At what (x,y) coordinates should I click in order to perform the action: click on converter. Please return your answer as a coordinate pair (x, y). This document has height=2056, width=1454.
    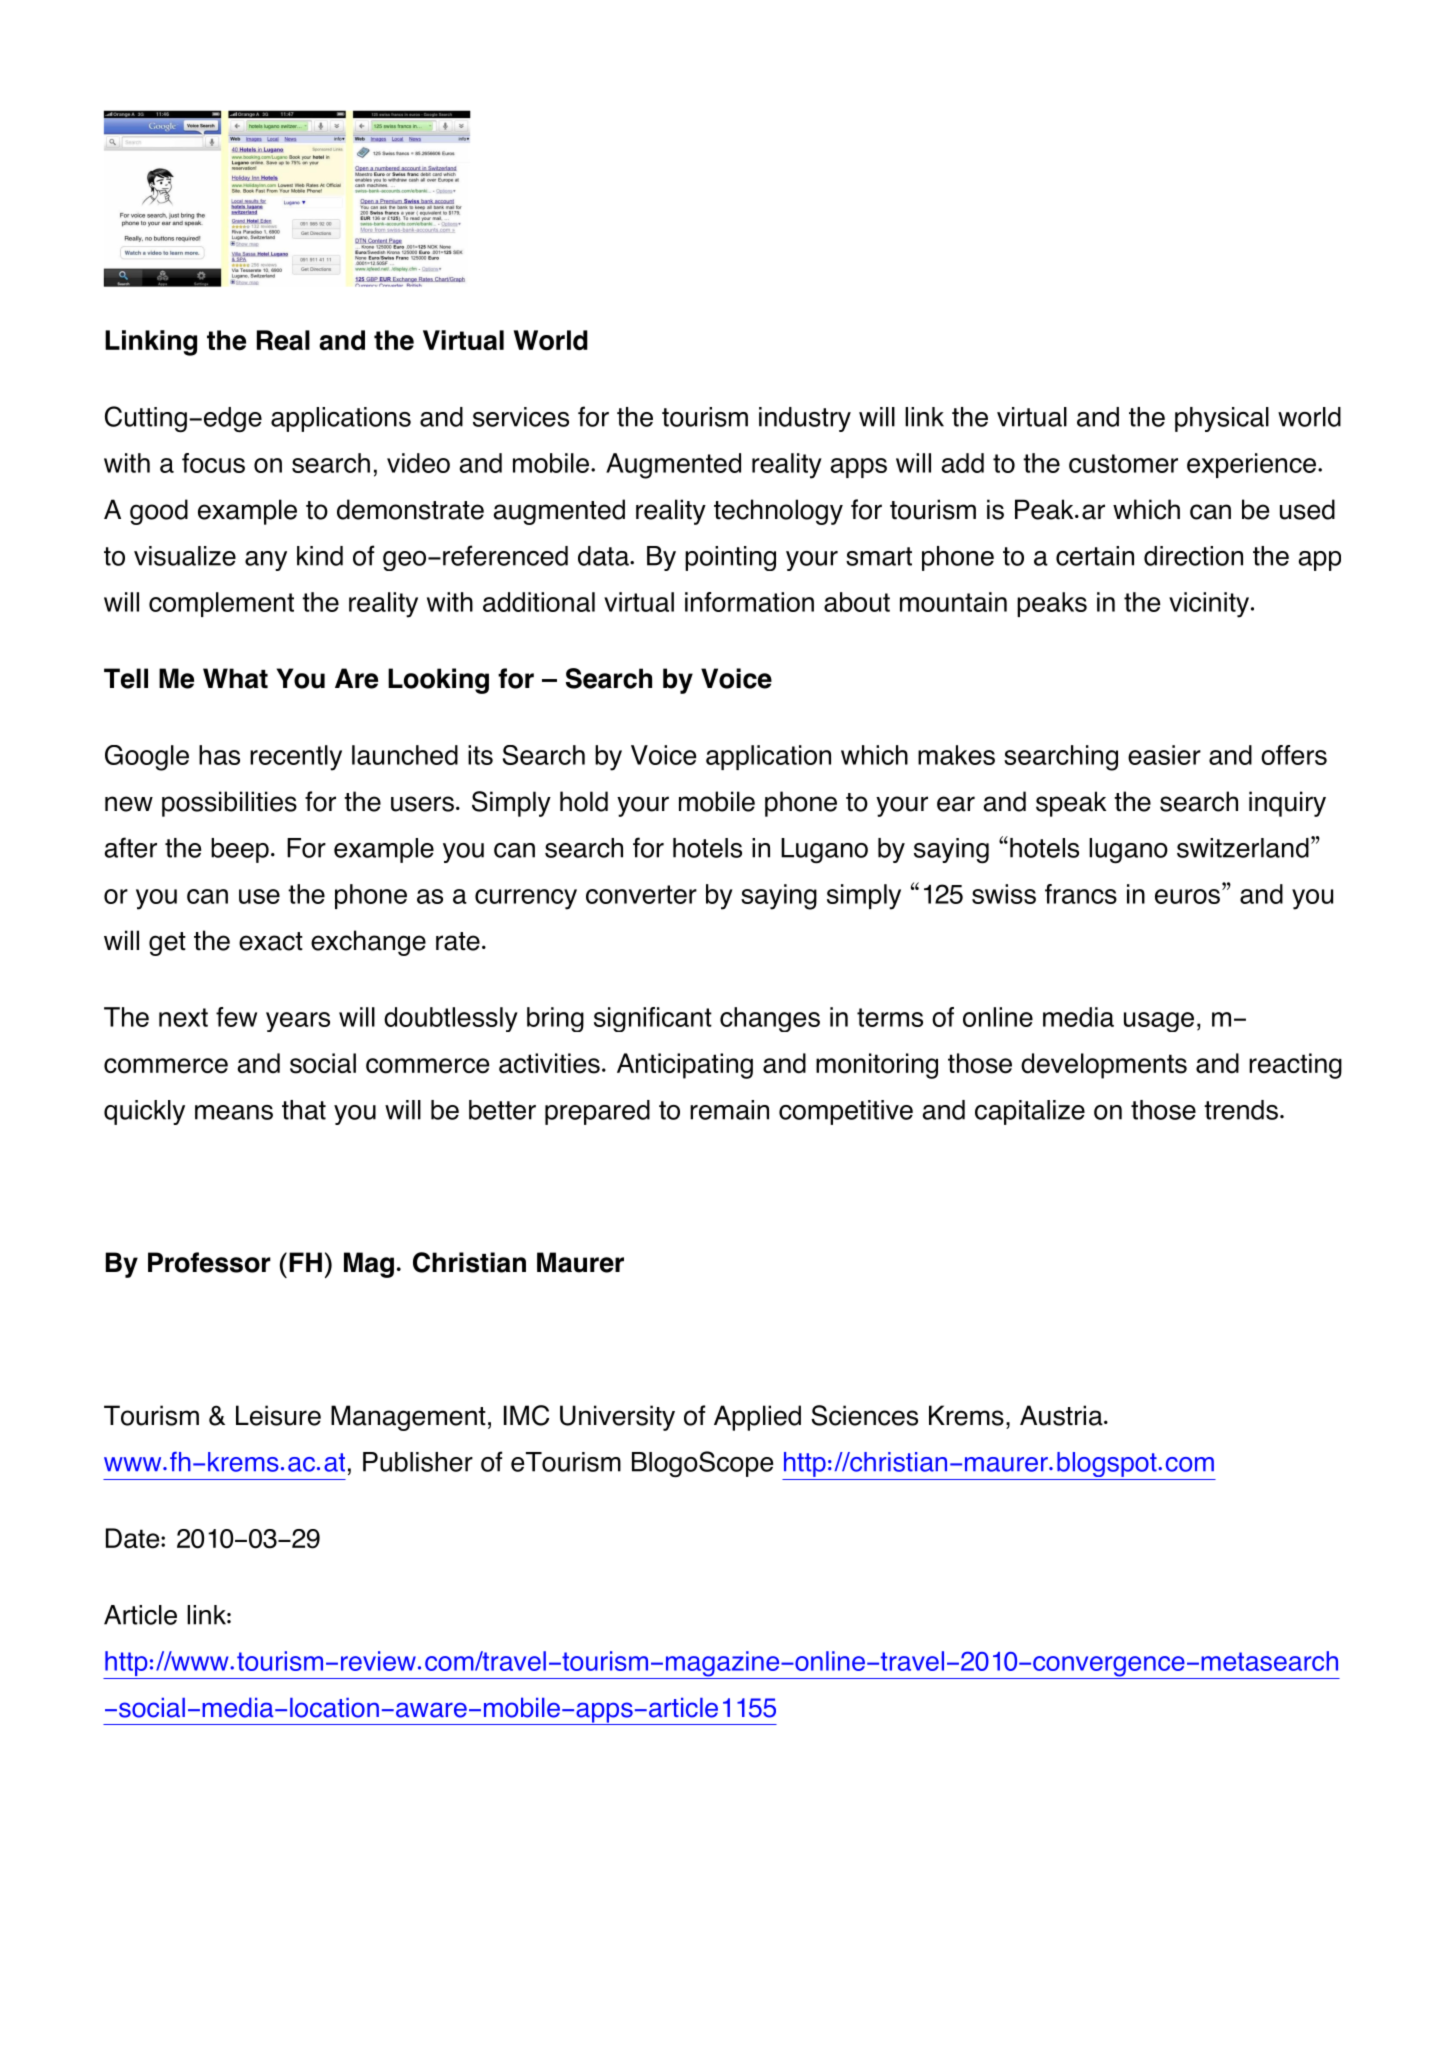
    Looking at the image, I should click on (641, 894).
